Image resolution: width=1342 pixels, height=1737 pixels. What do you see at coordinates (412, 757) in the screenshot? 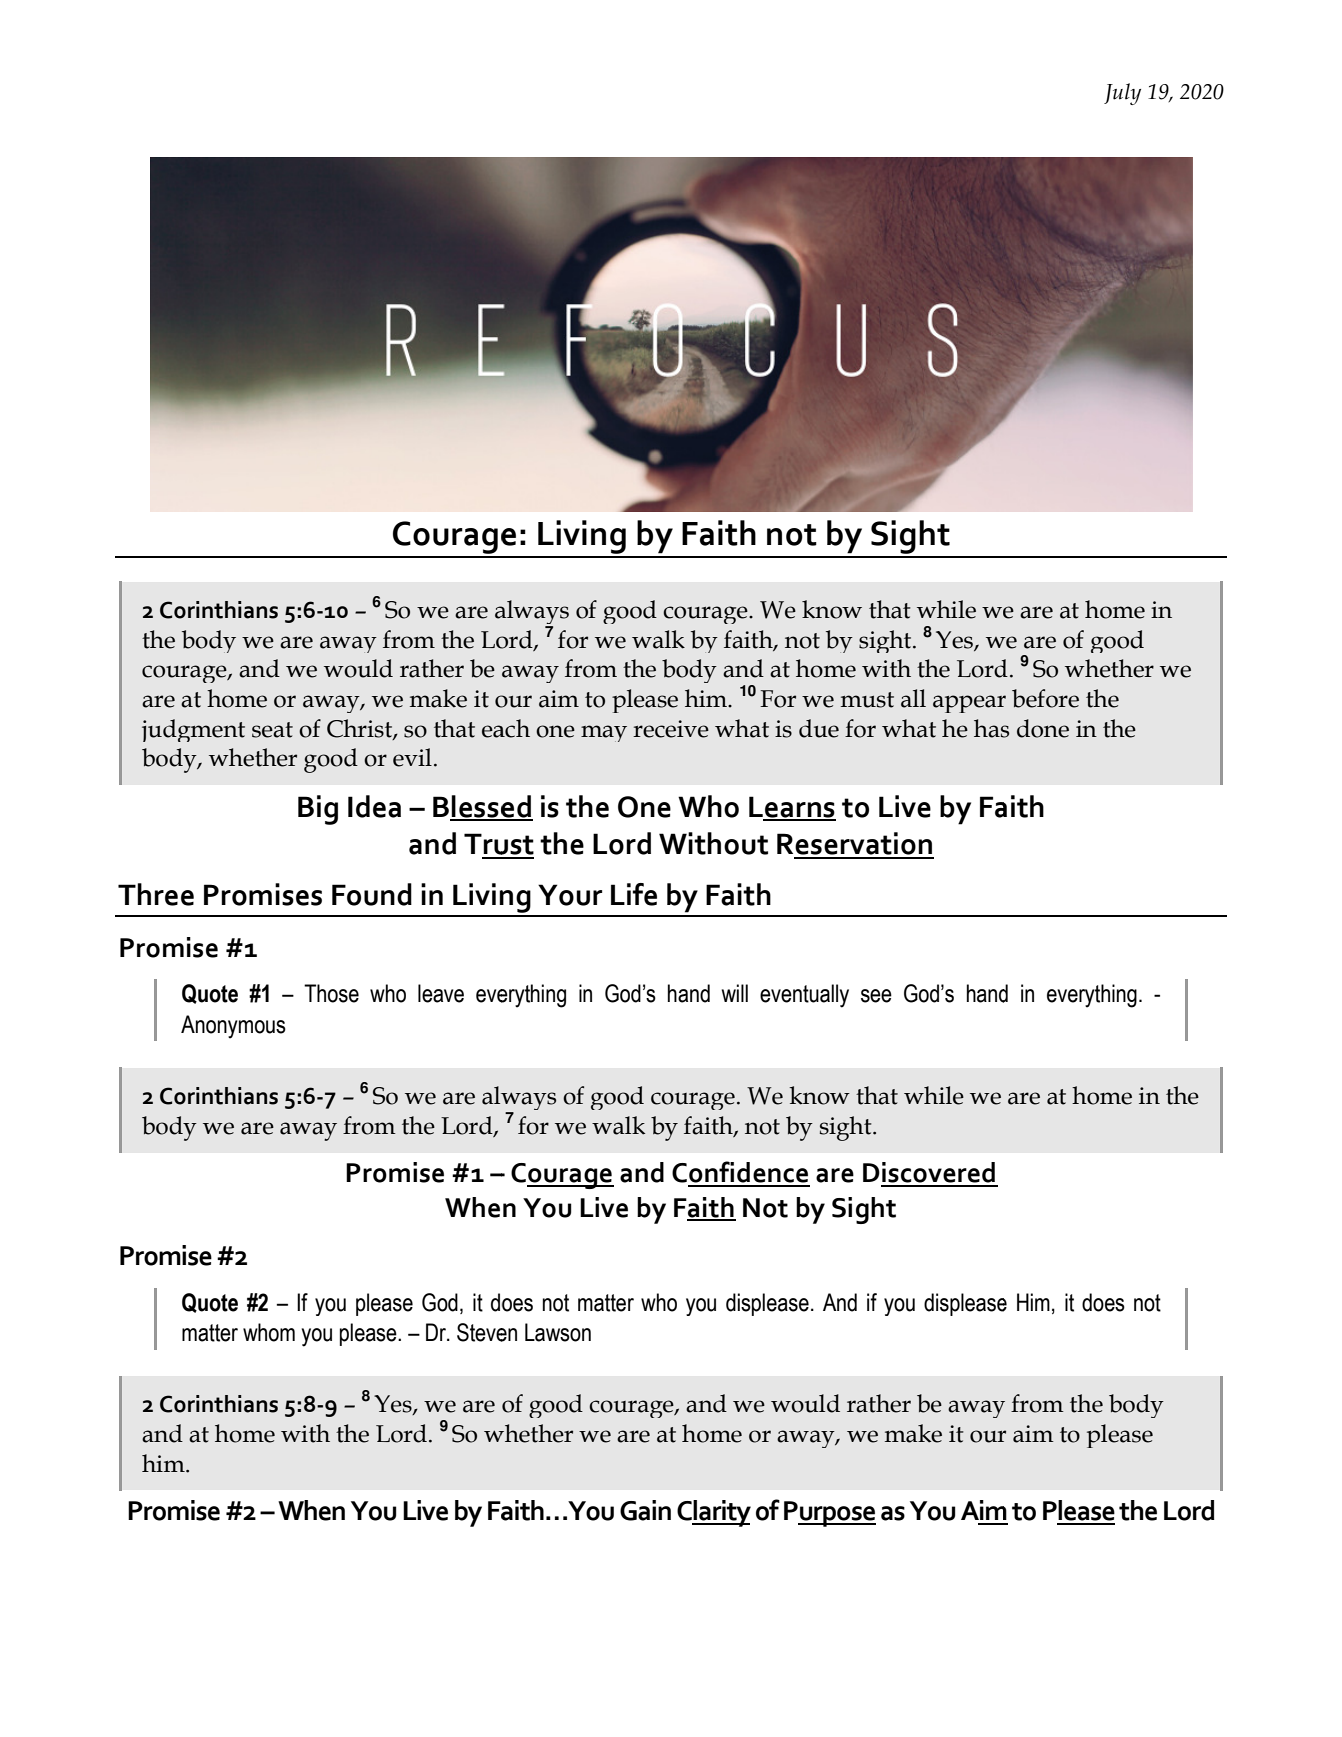
I see `evil` at bounding box center [412, 757].
